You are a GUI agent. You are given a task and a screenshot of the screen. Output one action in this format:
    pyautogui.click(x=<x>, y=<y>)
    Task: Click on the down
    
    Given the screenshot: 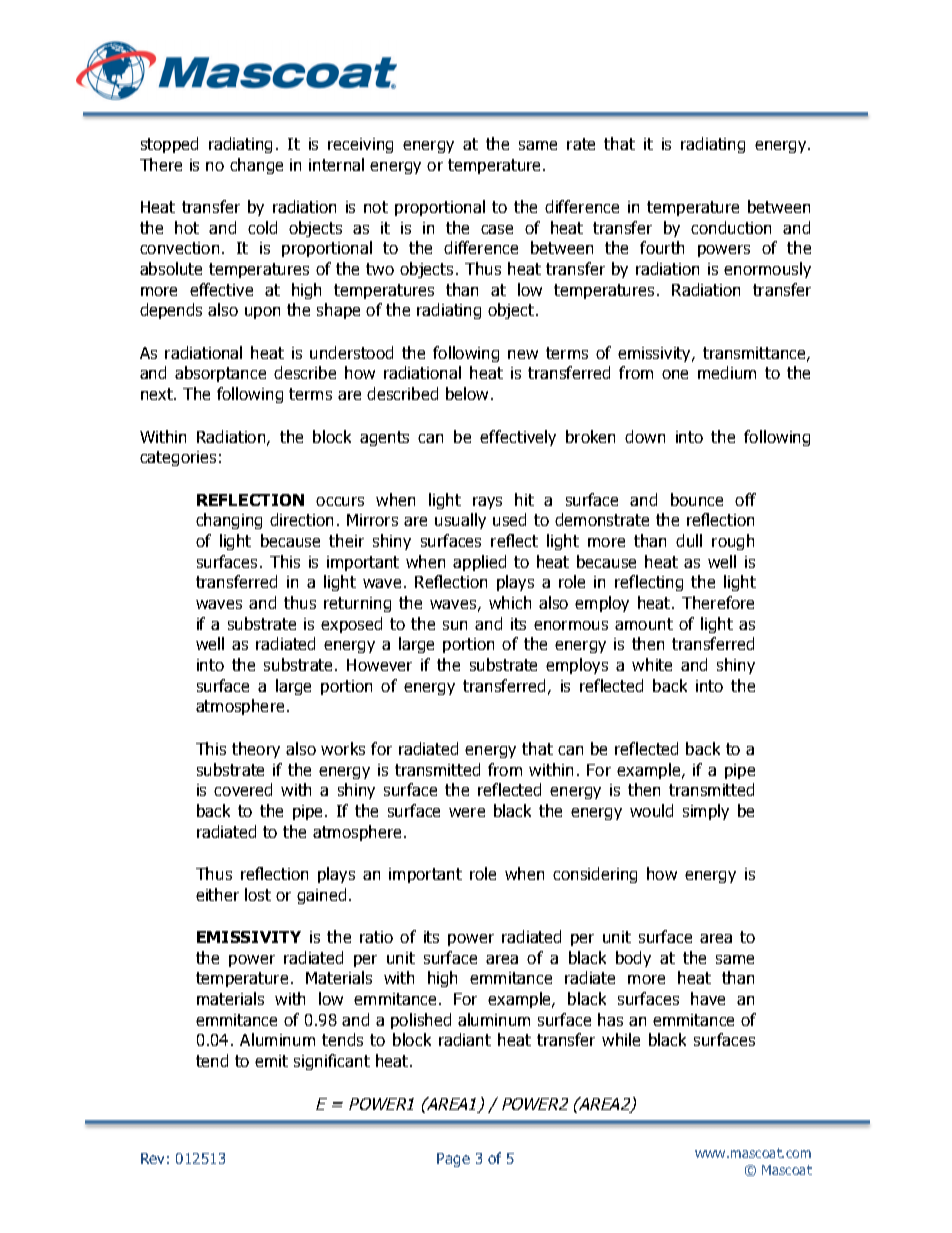 What is the action you would take?
    pyautogui.click(x=645, y=436)
